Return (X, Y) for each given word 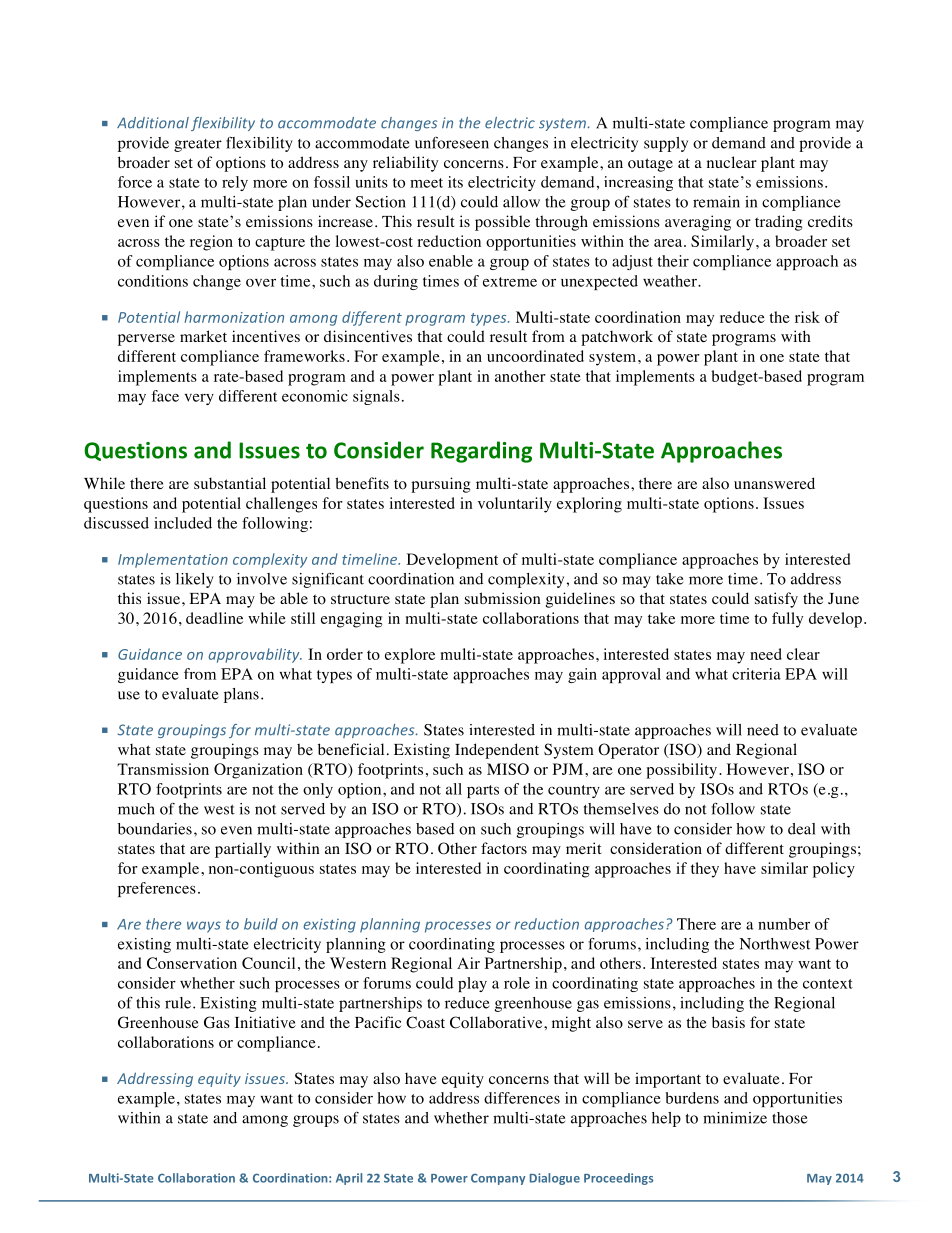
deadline (214, 618)
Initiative (265, 1022)
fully (787, 620)
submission (503, 598)
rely (235, 183)
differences (522, 1098)
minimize (735, 1118)
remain (716, 202)
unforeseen (452, 143)
